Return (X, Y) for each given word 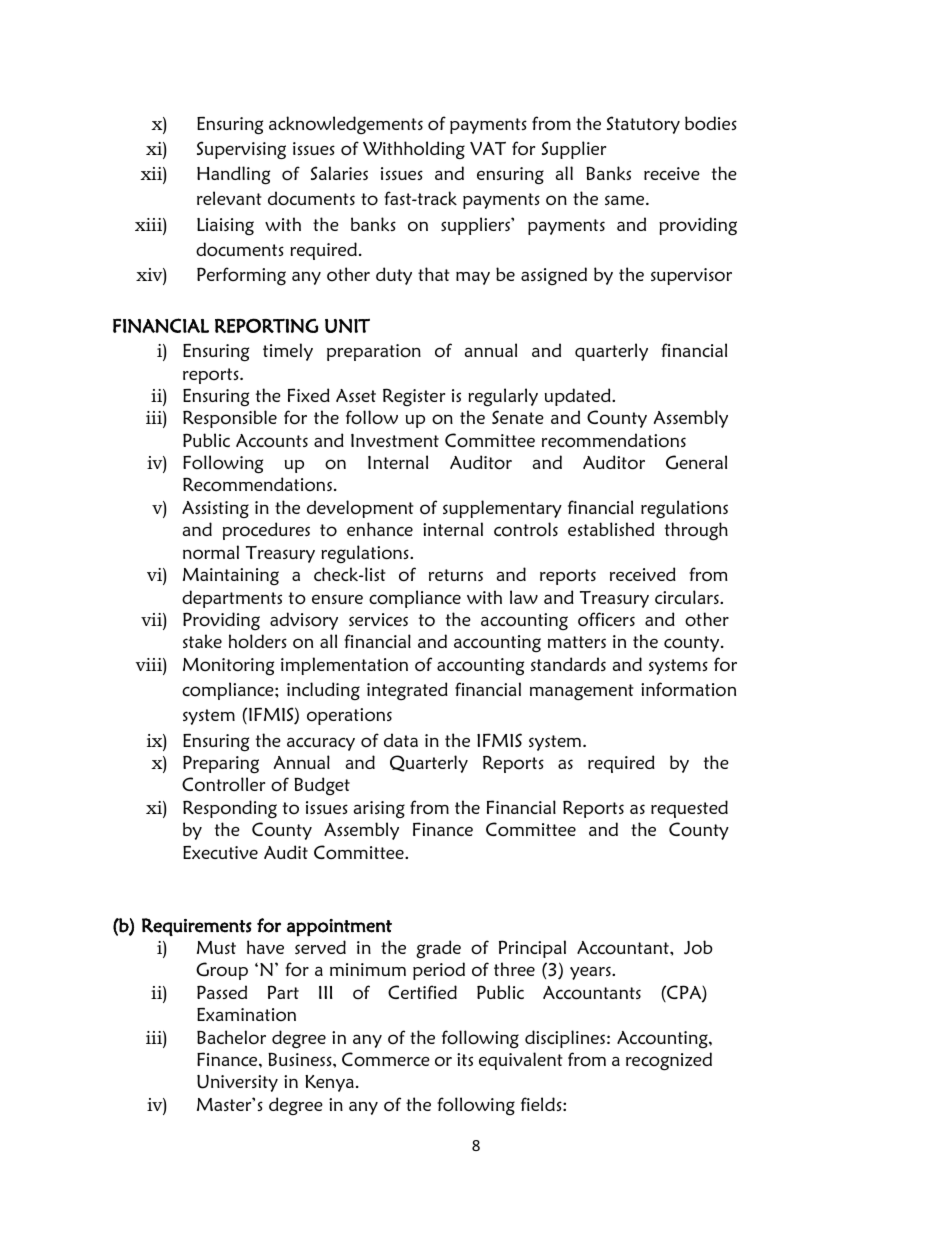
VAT (488, 148)
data (401, 740)
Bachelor (231, 1037)
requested (689, 809)
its (465, 1059)
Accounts (272, 441)
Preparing (221, 764)
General (696, 462)
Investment (395, 440)
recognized (669, 1061)
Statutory (643, 125)
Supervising (241, 150)
